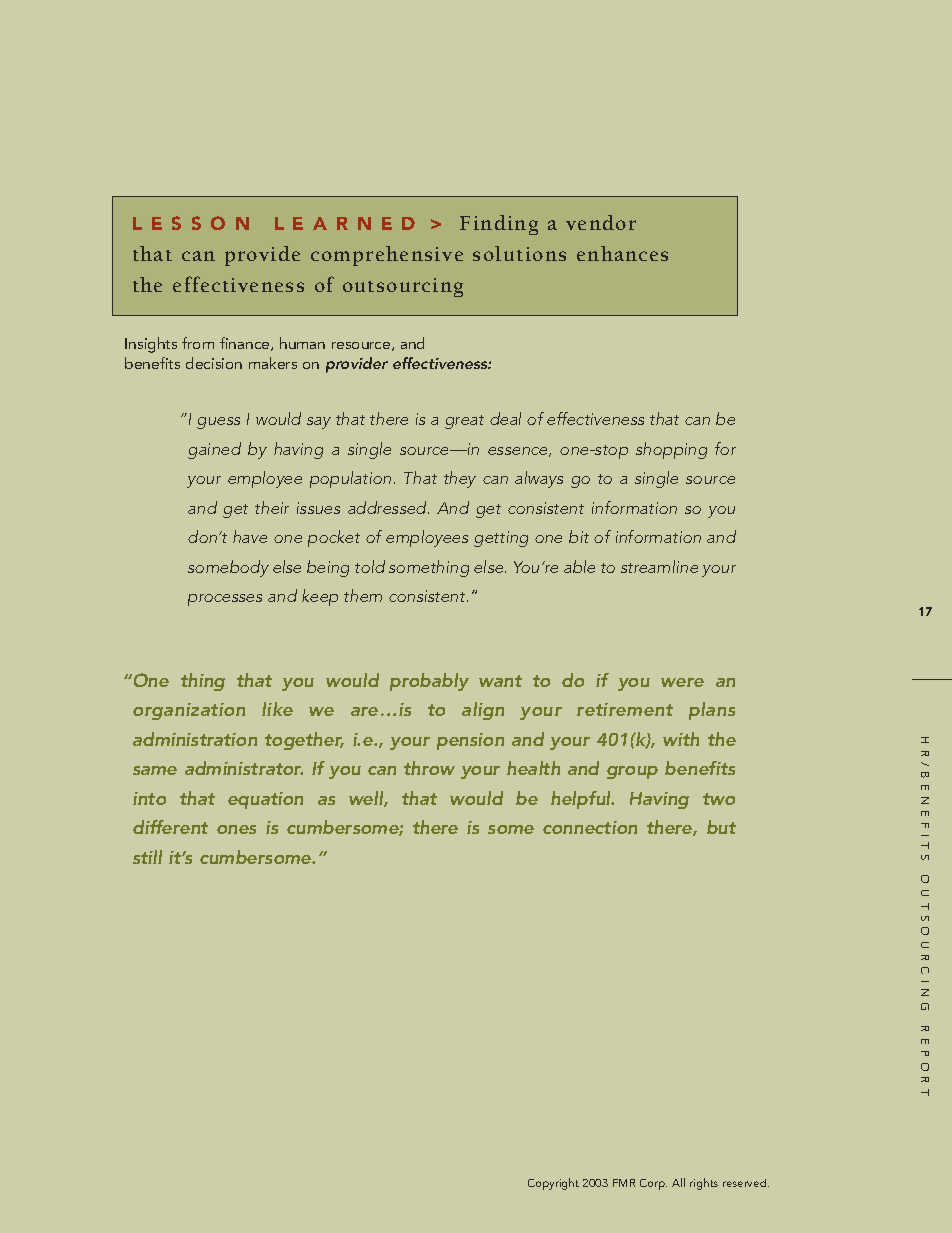  Describe the element at coordinates (198, 343) in the screenshot. I see `from` at that location.
